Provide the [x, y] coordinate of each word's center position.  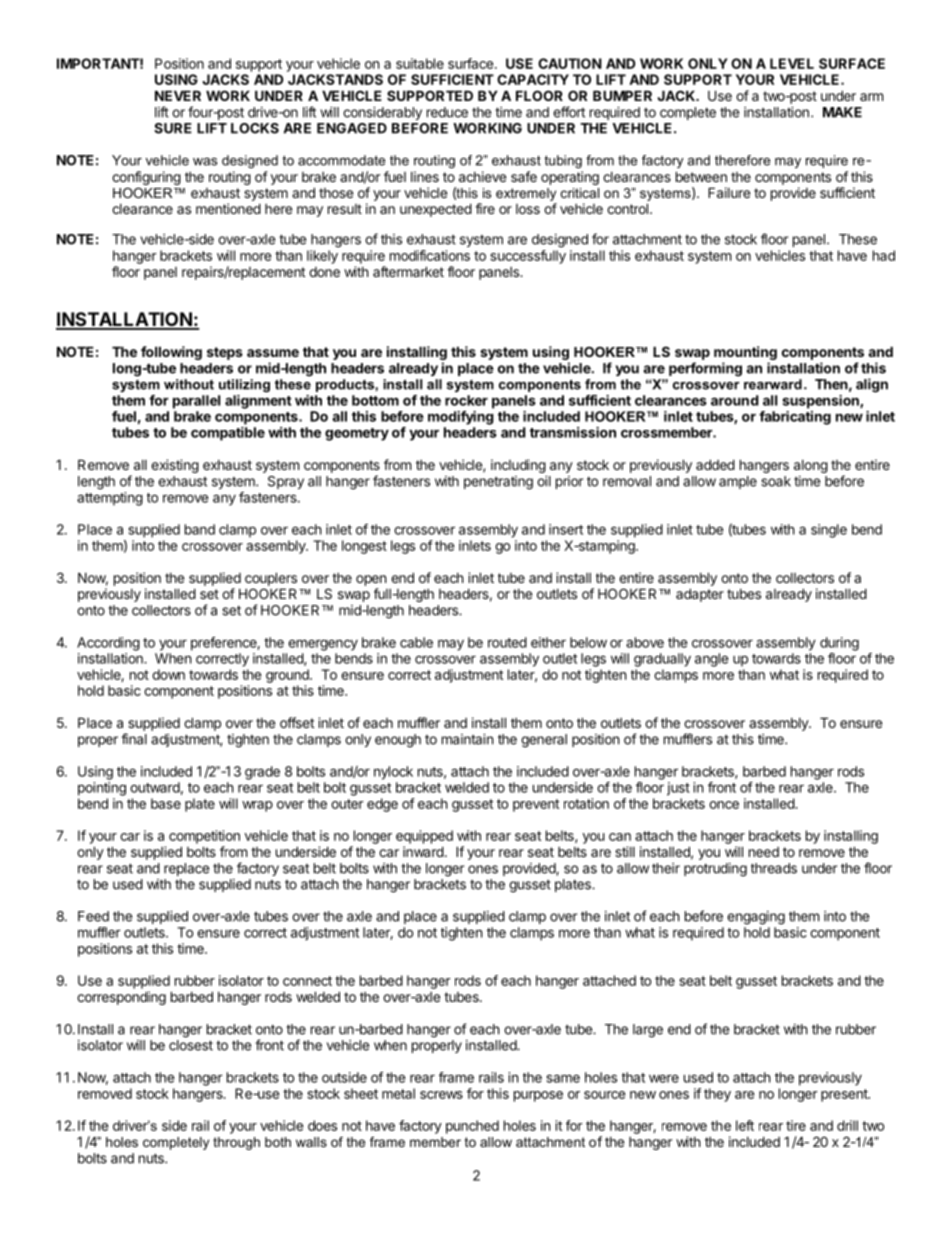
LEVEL [792, 63]
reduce [447, 112]
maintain [467, 739]
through [236, 1143]
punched [472, 1127]
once [724, 805]
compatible [228, 434]
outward [155, 787]
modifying [461, 418]
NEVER [178, 95]
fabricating [795, 418]
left [745, 1125]
